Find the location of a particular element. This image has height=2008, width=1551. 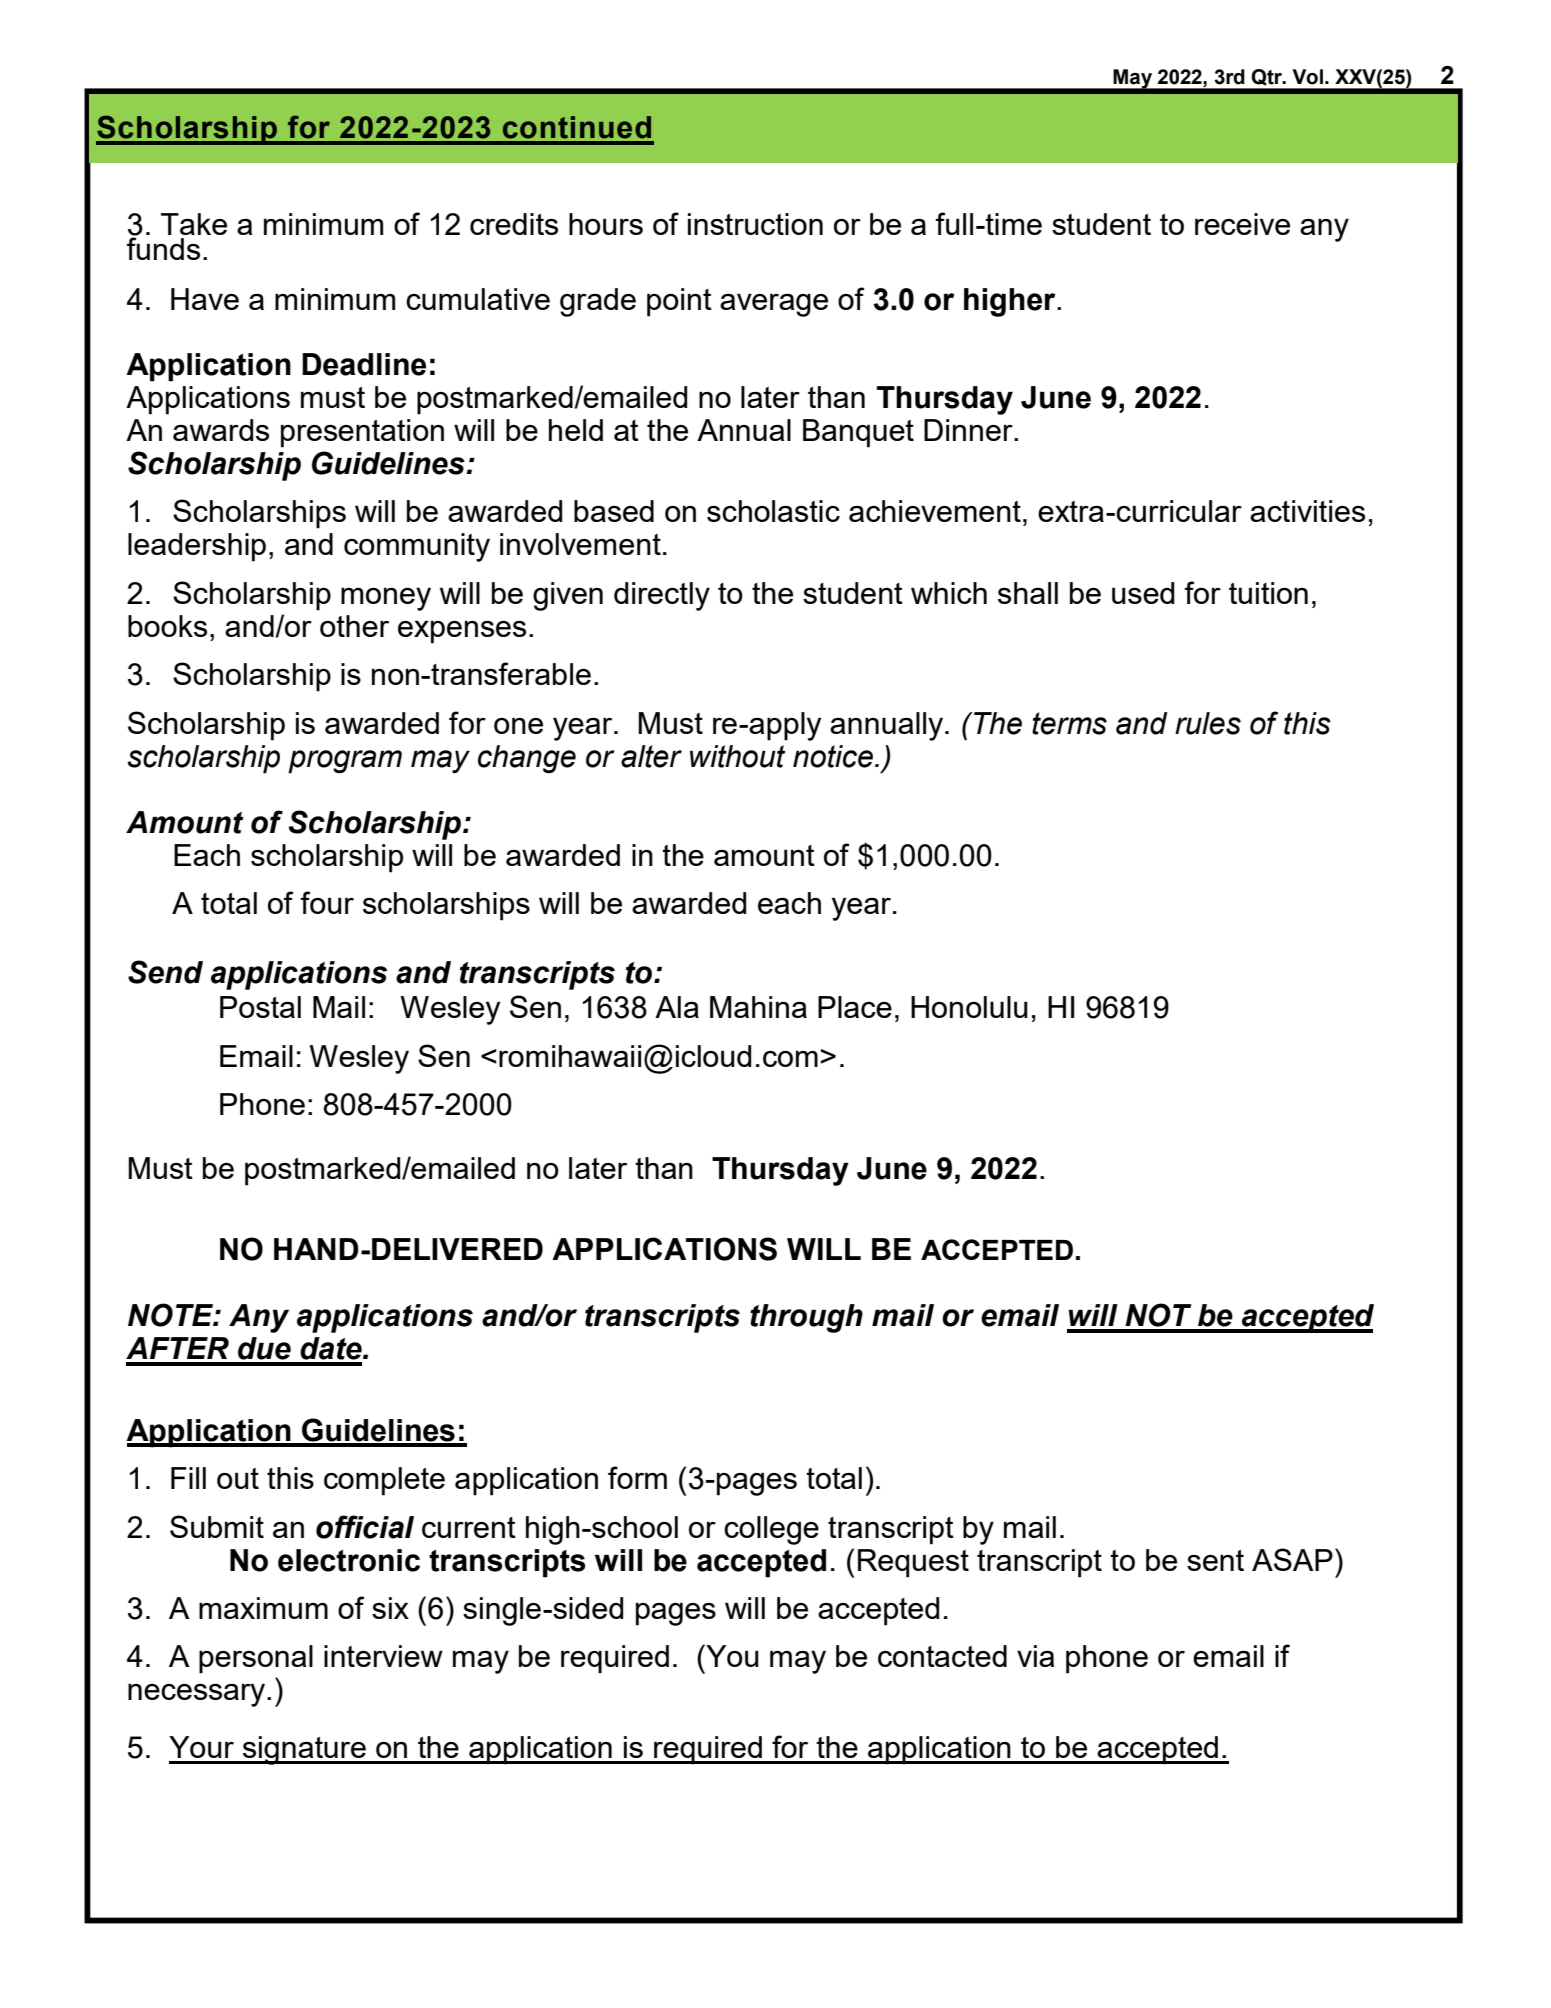

average is located at coordinates (774, 305).
